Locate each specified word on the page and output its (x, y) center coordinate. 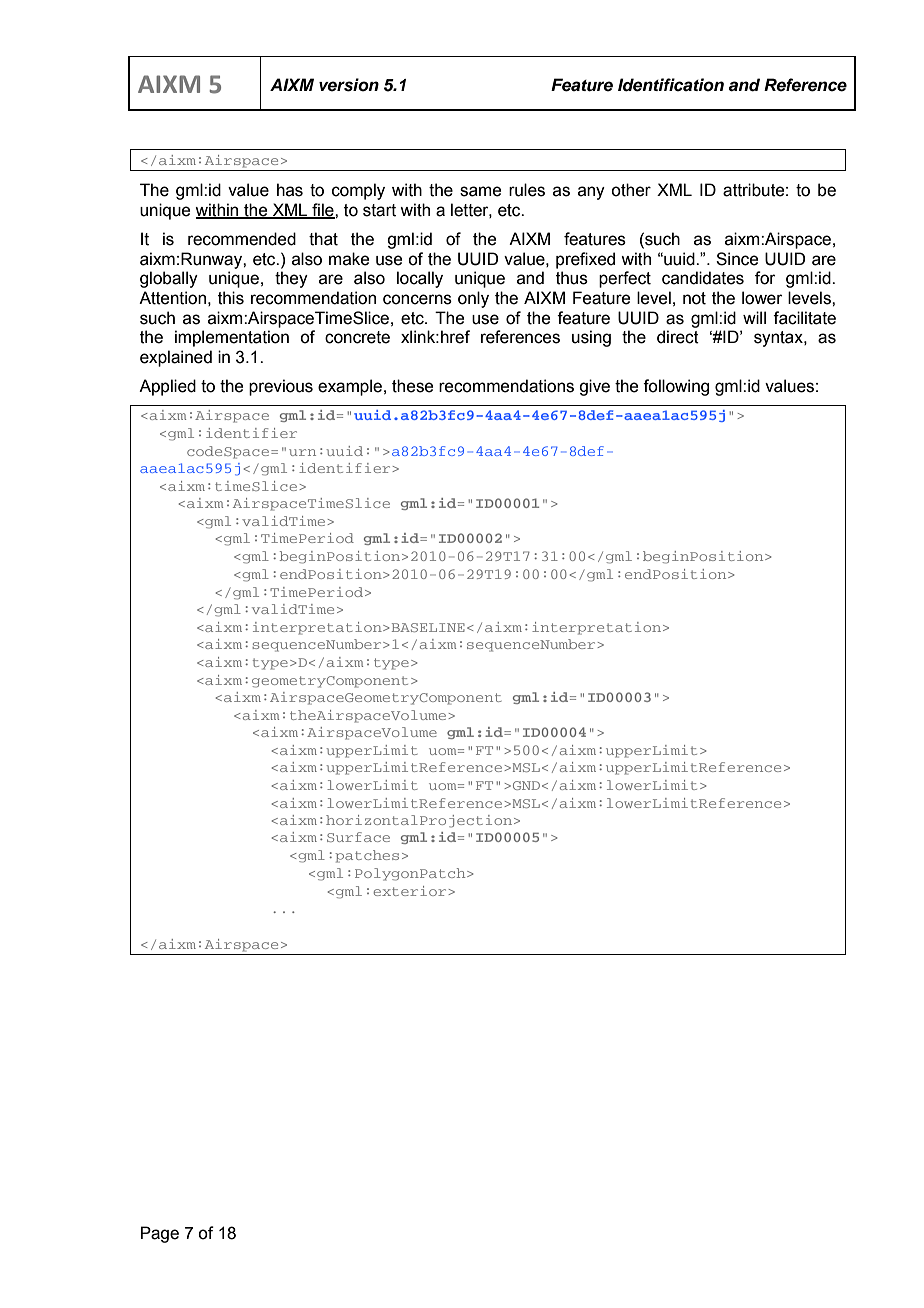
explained (176, 358)
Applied (167, 387)
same (480, 191)
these (412, 386)
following (676, 387)
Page (160, 1234)
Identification (671, 85)
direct (678, 337)
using (591, 338)
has (290, 190)
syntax (779, 339)
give (594, 387)
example (350, 387)
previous (281, 387)
